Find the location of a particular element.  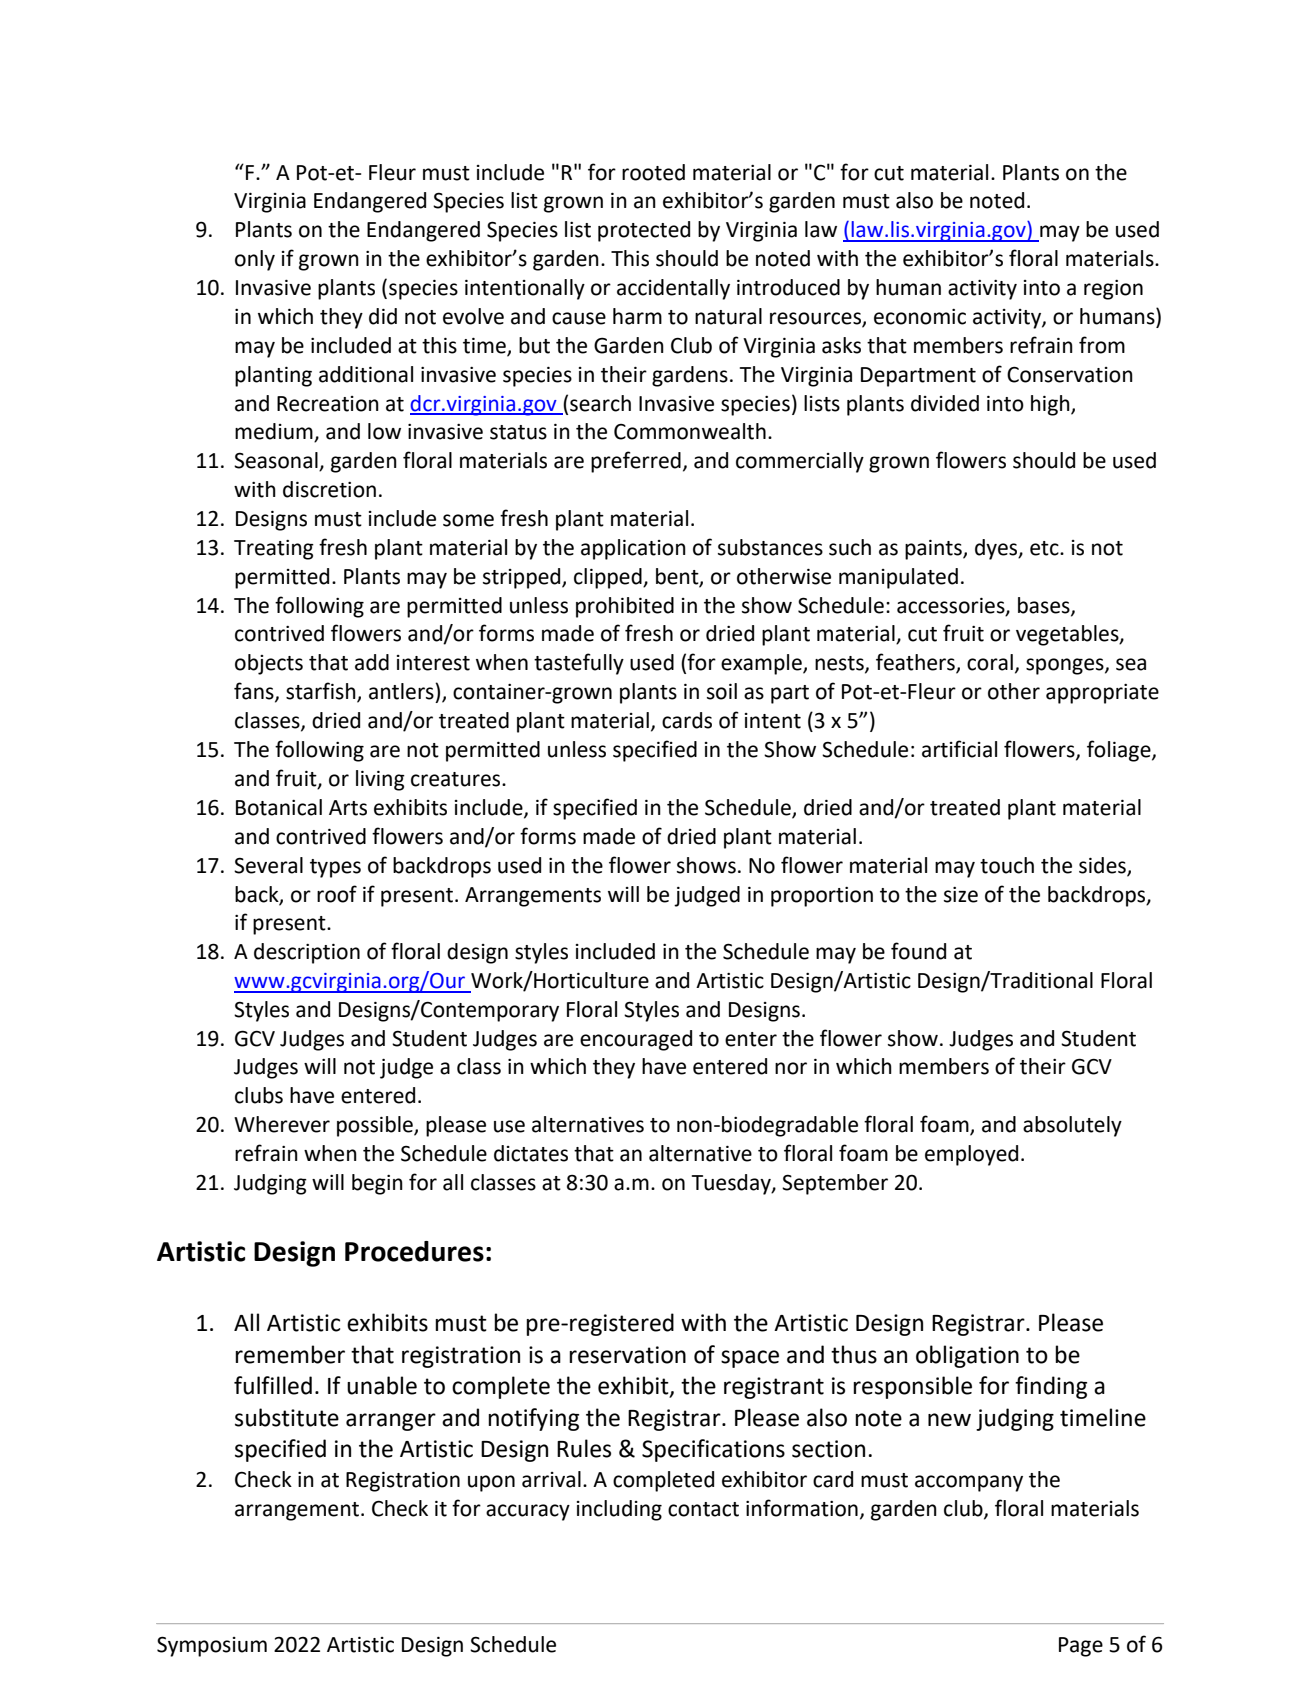

employed is located at coordinates (971, 1155).
